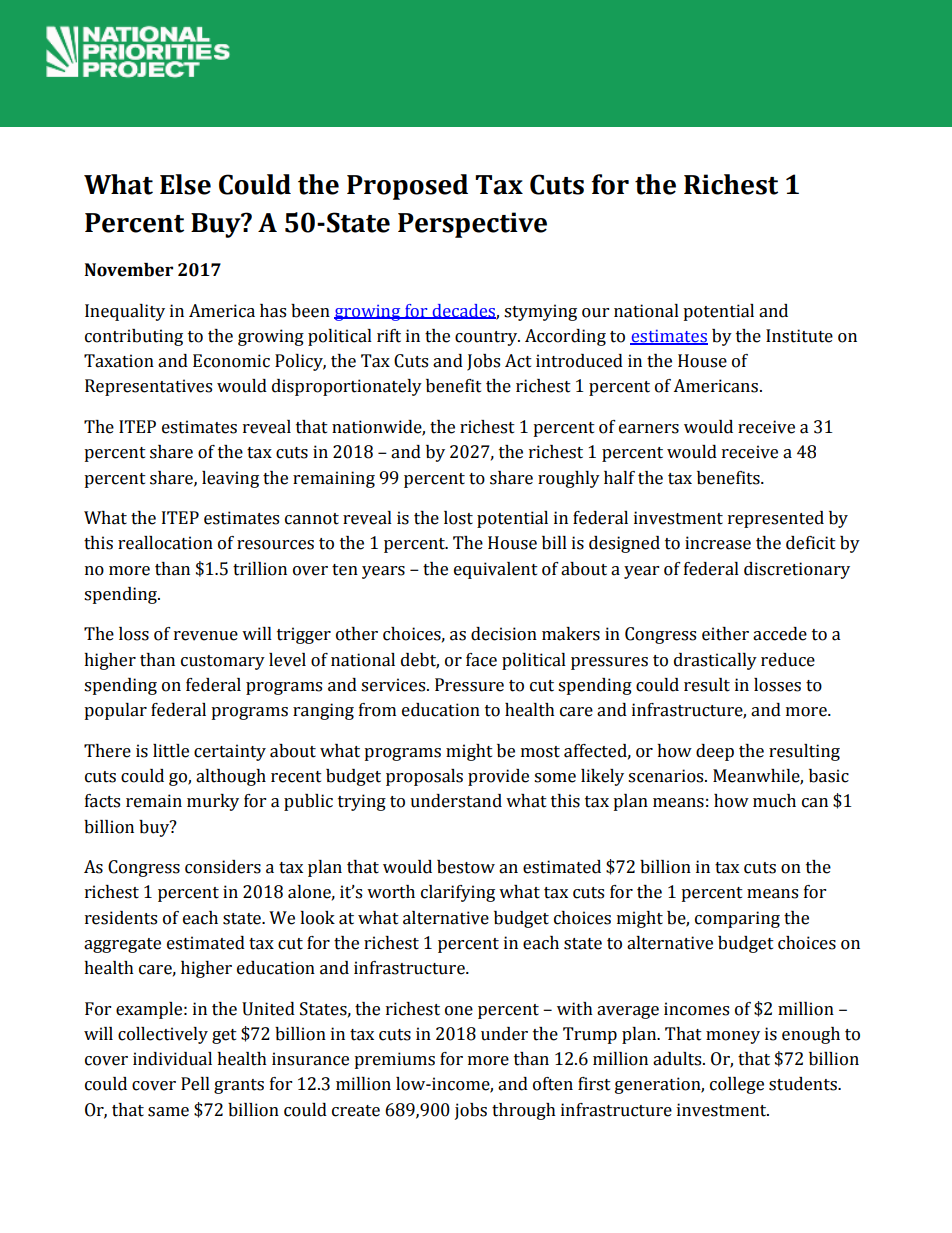 The width and height of the screenshot is (952, 1233). What do you see at coordinates (481, 660) in the screenshot?
I see `face` at bounding box center [481, 660].
